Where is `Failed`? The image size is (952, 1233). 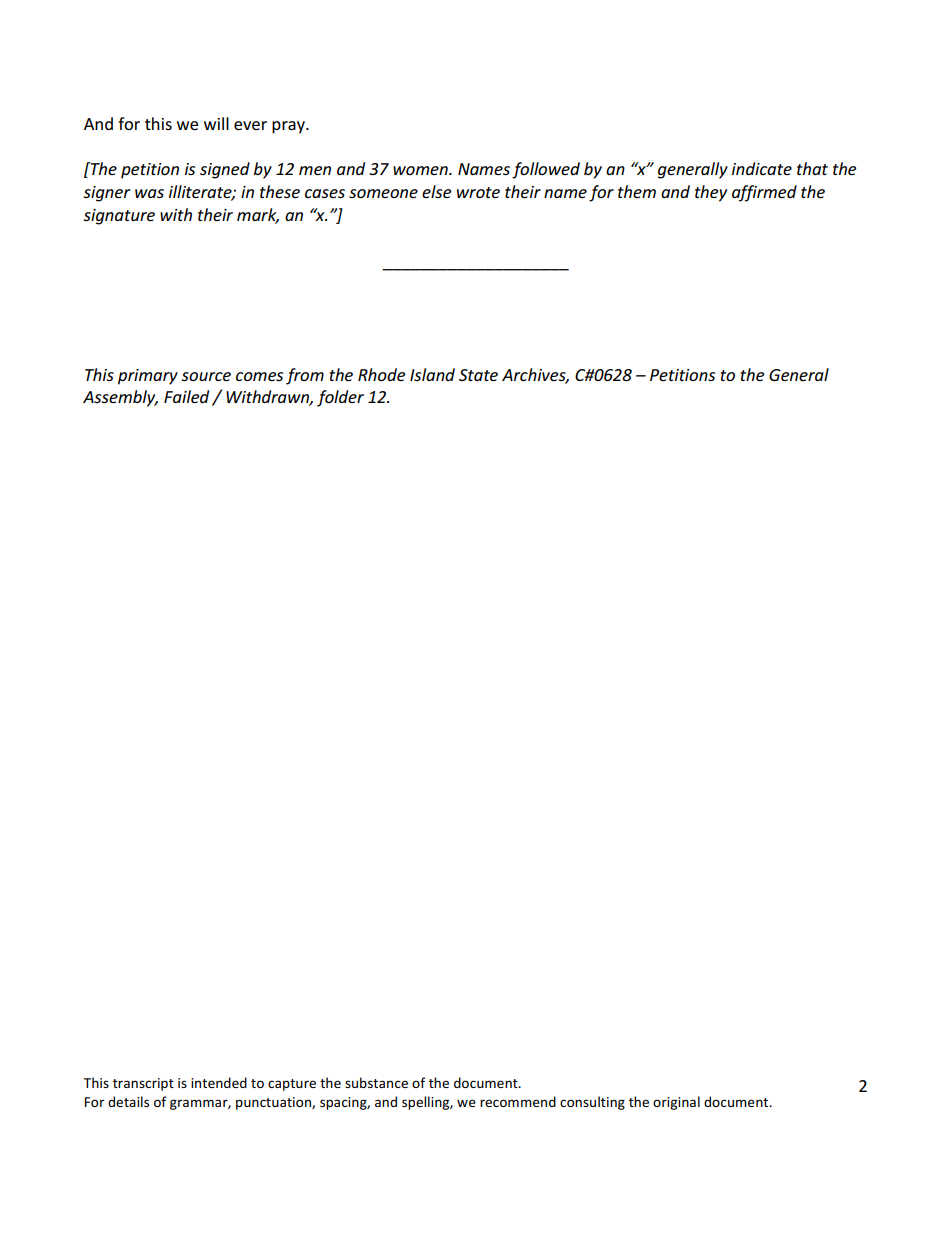
Failed is located at coordinates (186, 396).
